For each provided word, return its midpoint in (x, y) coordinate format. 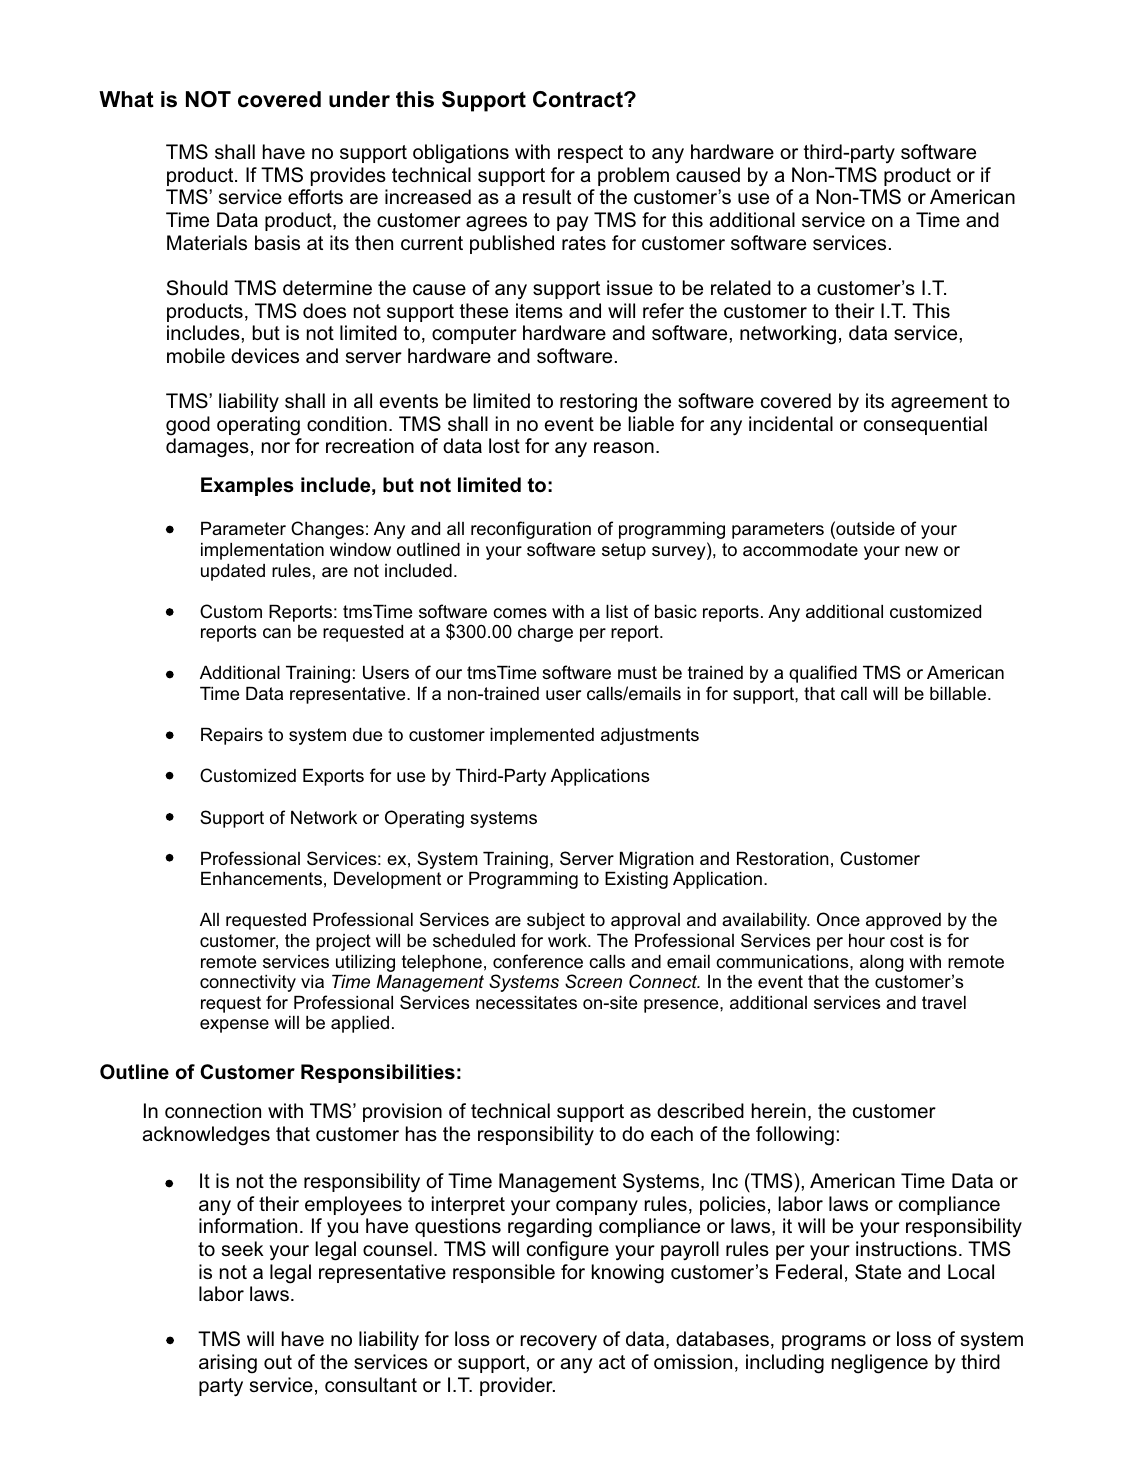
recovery (559, 1343)
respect (590, 154)
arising (228, 1364)
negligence (880, 1364)
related (741, 287)
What (126, 99)
